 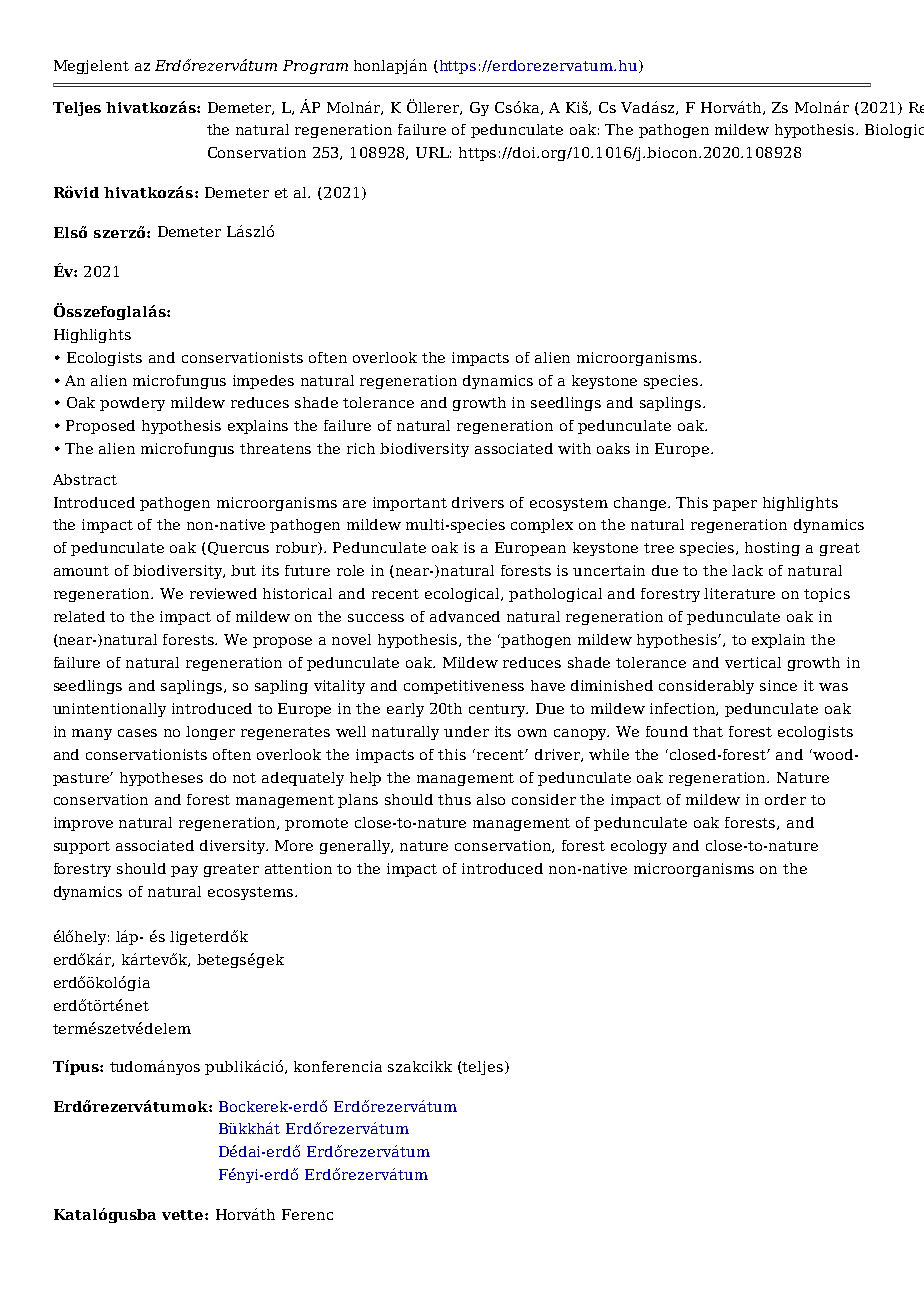 I want to click on Abstract, so click(x=85, y=479).
